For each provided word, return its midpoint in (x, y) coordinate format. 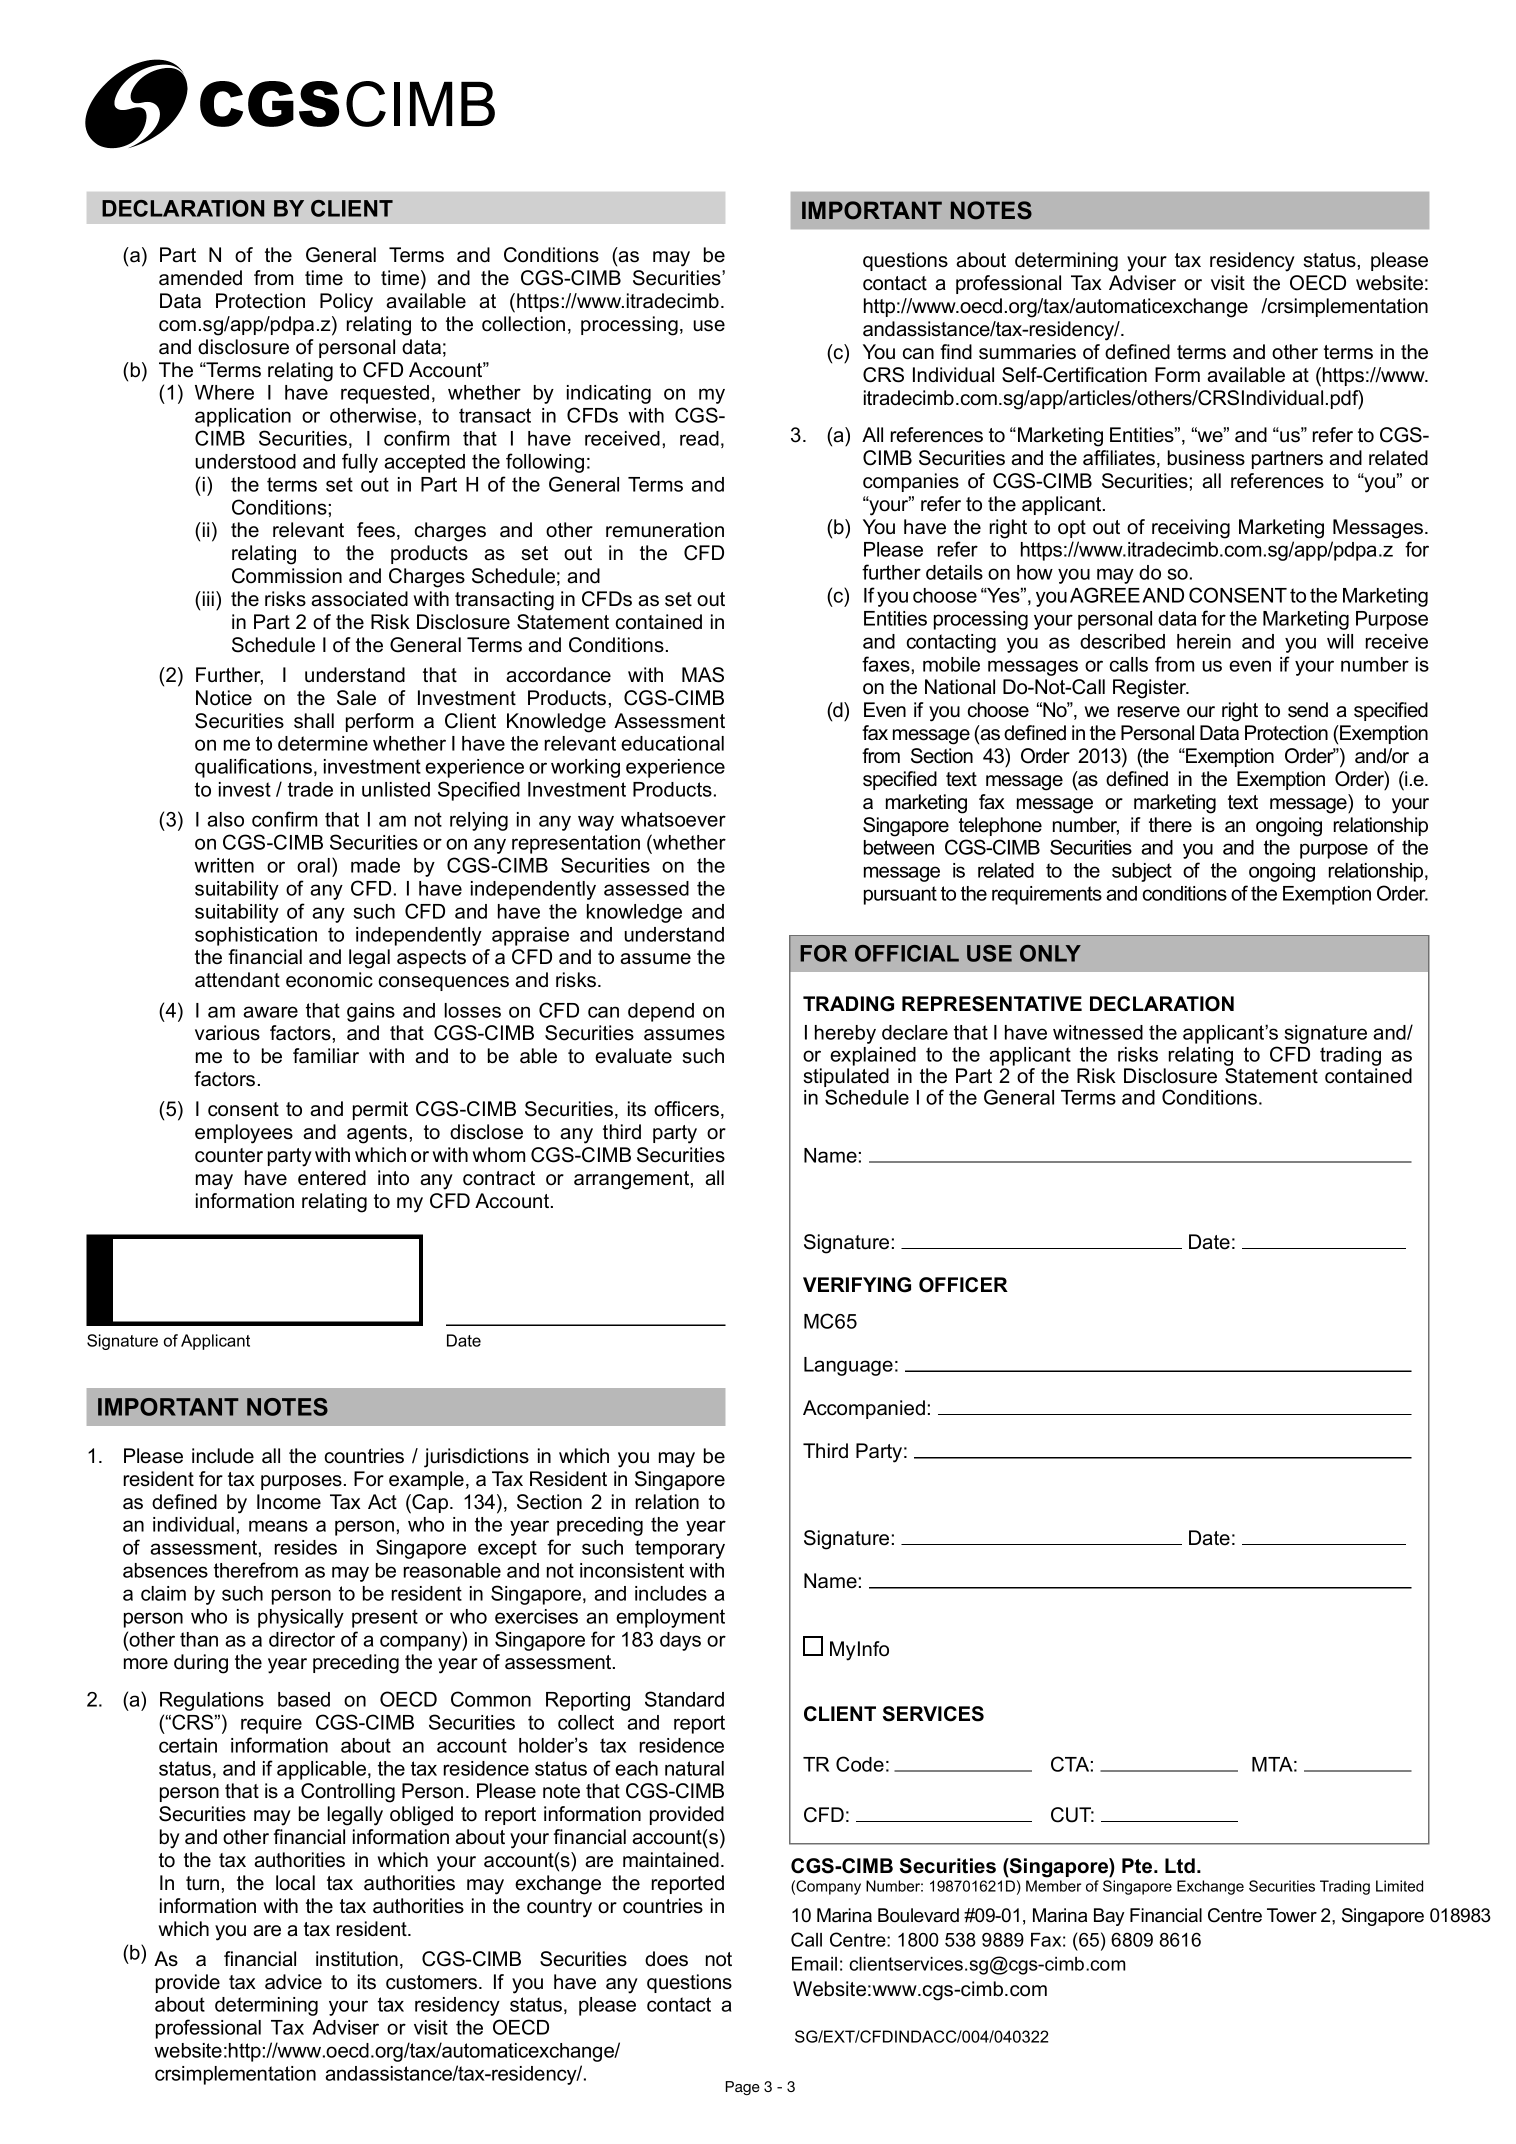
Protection (260, 301)
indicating (609, 394)
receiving (1191, 529)
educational (672, 743)
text (1243, 802)
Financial (1166, 1915)
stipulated (846, 1079)
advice (293, 1982)
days (680, 1641)
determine (323, 743)
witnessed (1098, 1032)
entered (332, 1178)
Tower (1292, 1915)
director (302, 1639)
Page (743, 2088)
